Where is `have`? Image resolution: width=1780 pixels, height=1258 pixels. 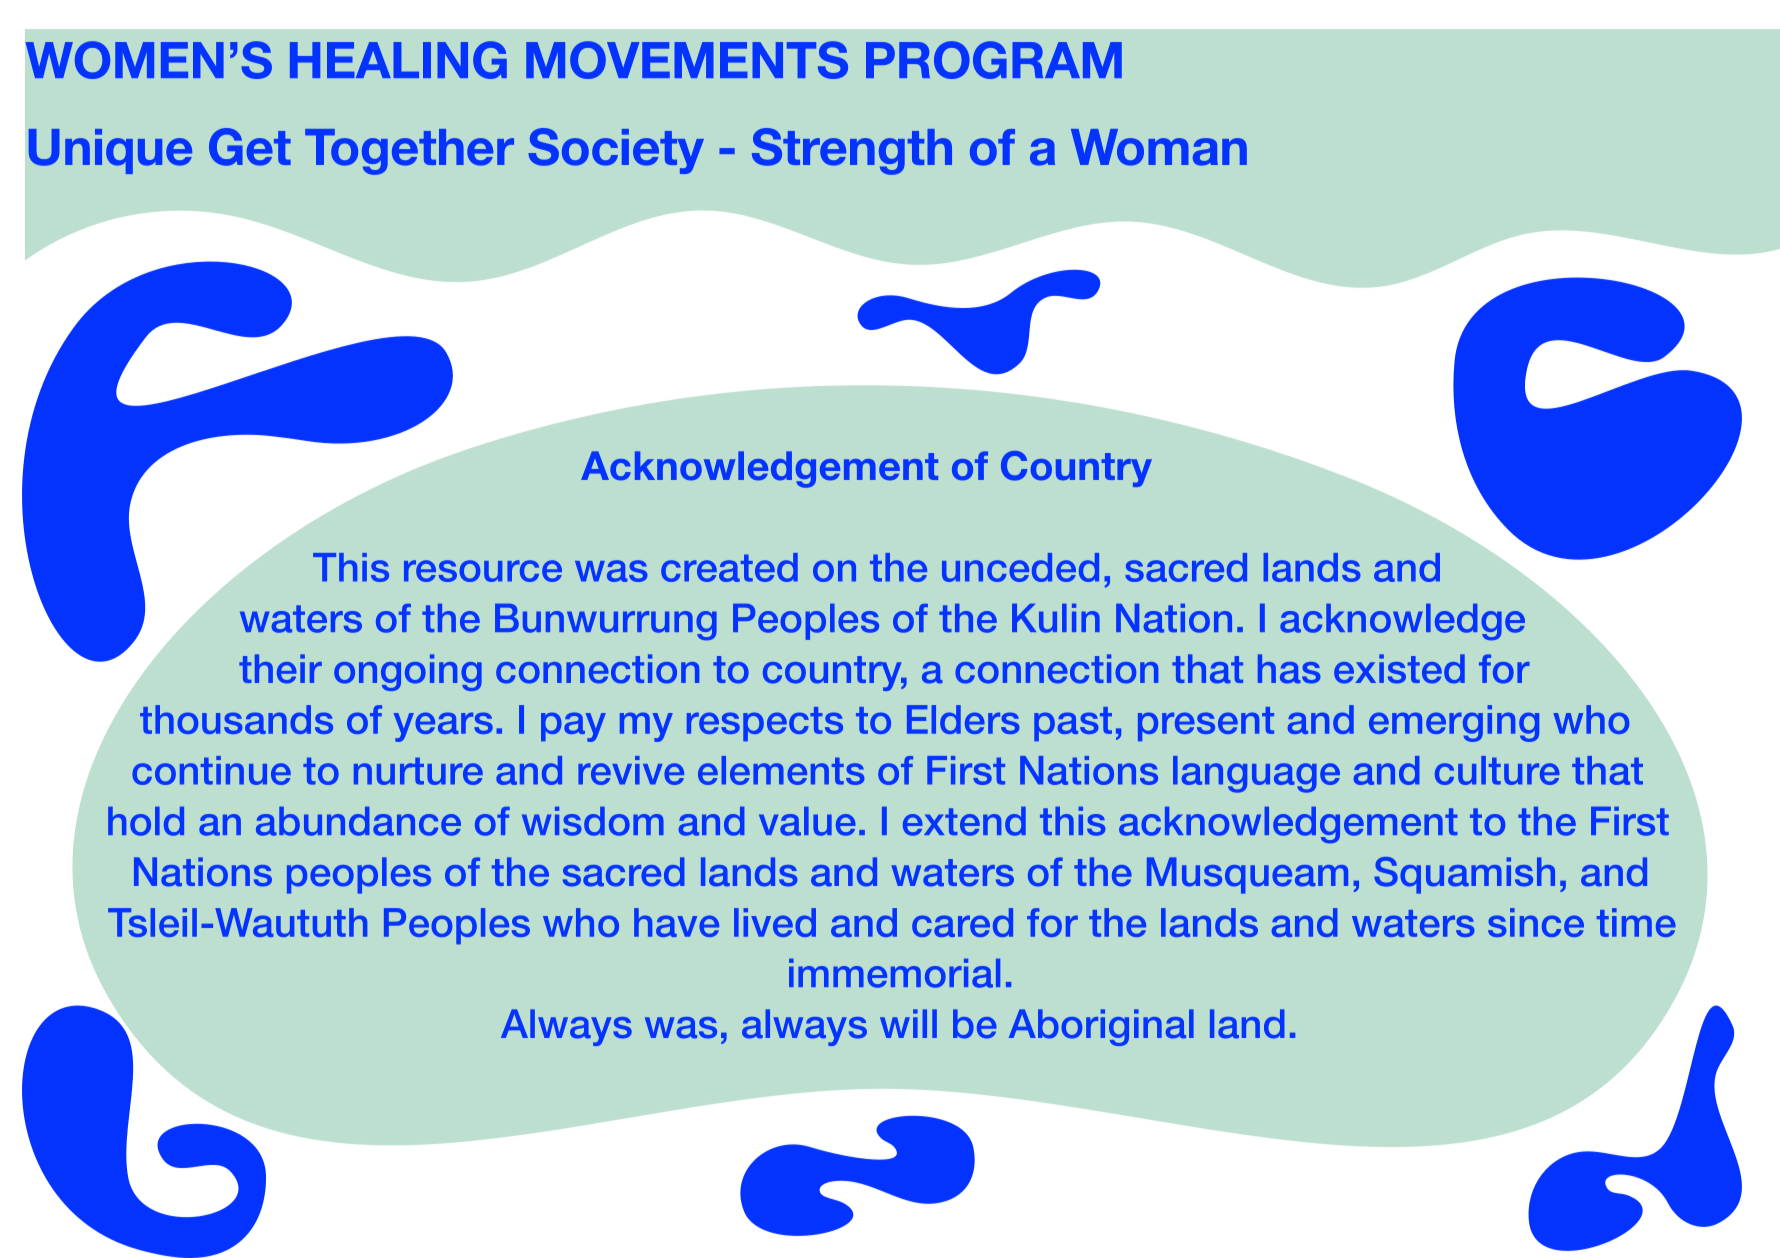
have is located at coordinates (676, 922).
